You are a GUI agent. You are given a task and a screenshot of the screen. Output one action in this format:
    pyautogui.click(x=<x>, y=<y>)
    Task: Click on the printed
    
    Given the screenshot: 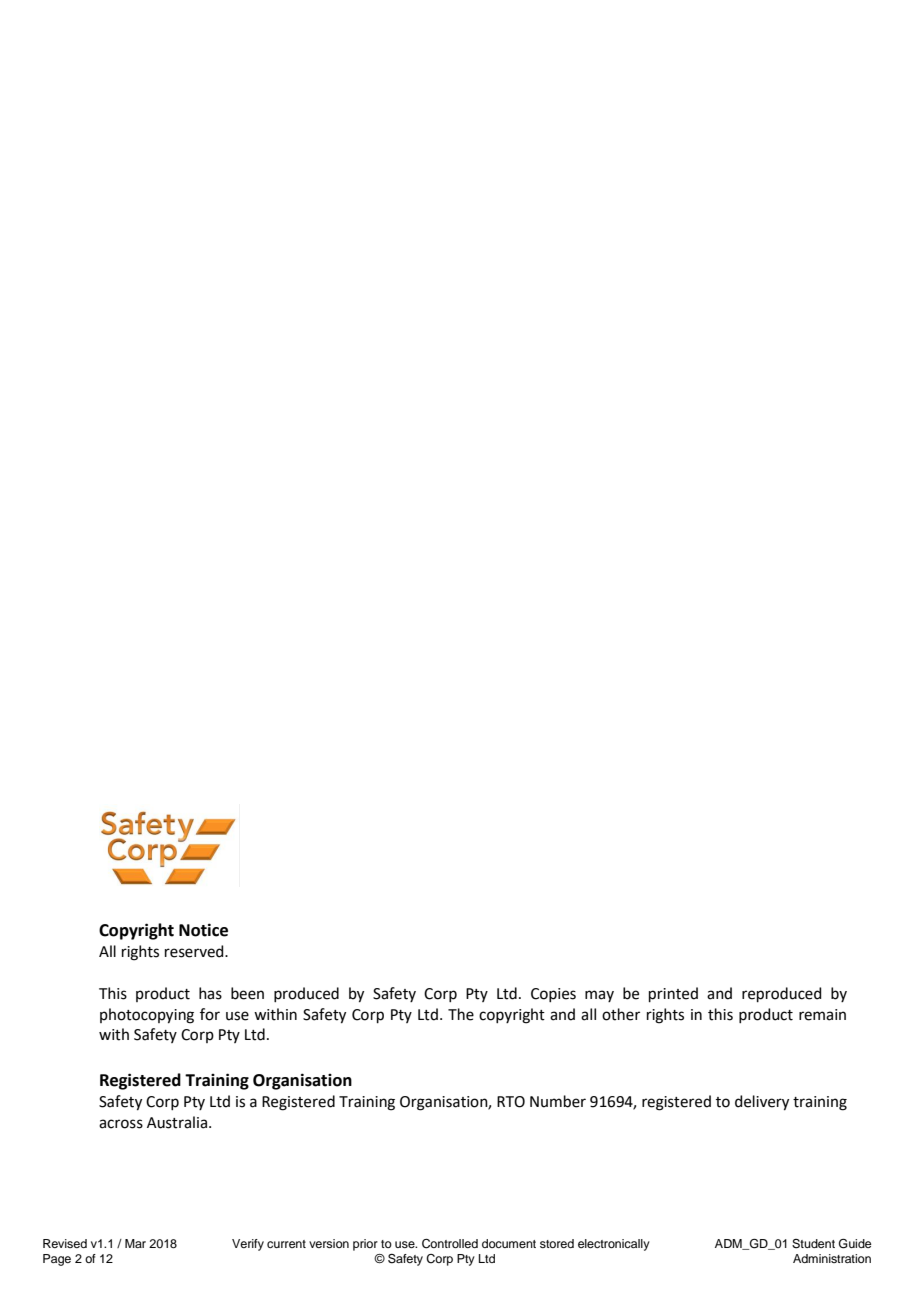 What is the action you would take?
    pyautogui.click(x=673, y=994)
